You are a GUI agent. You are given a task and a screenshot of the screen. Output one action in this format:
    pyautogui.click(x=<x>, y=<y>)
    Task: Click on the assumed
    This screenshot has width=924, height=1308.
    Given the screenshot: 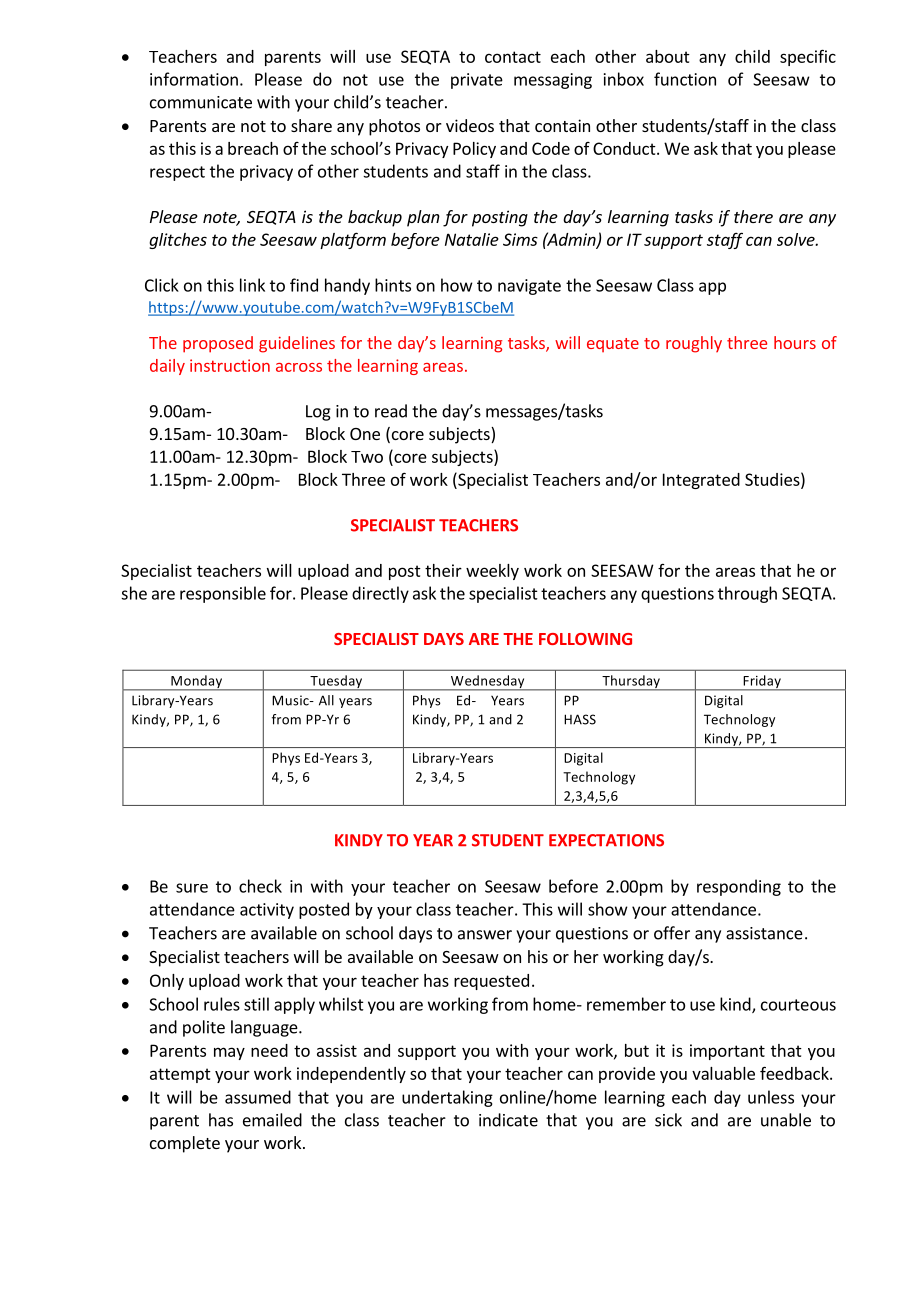 What is the action you would take?
    pyautogui.click(x=258, y=1097)
